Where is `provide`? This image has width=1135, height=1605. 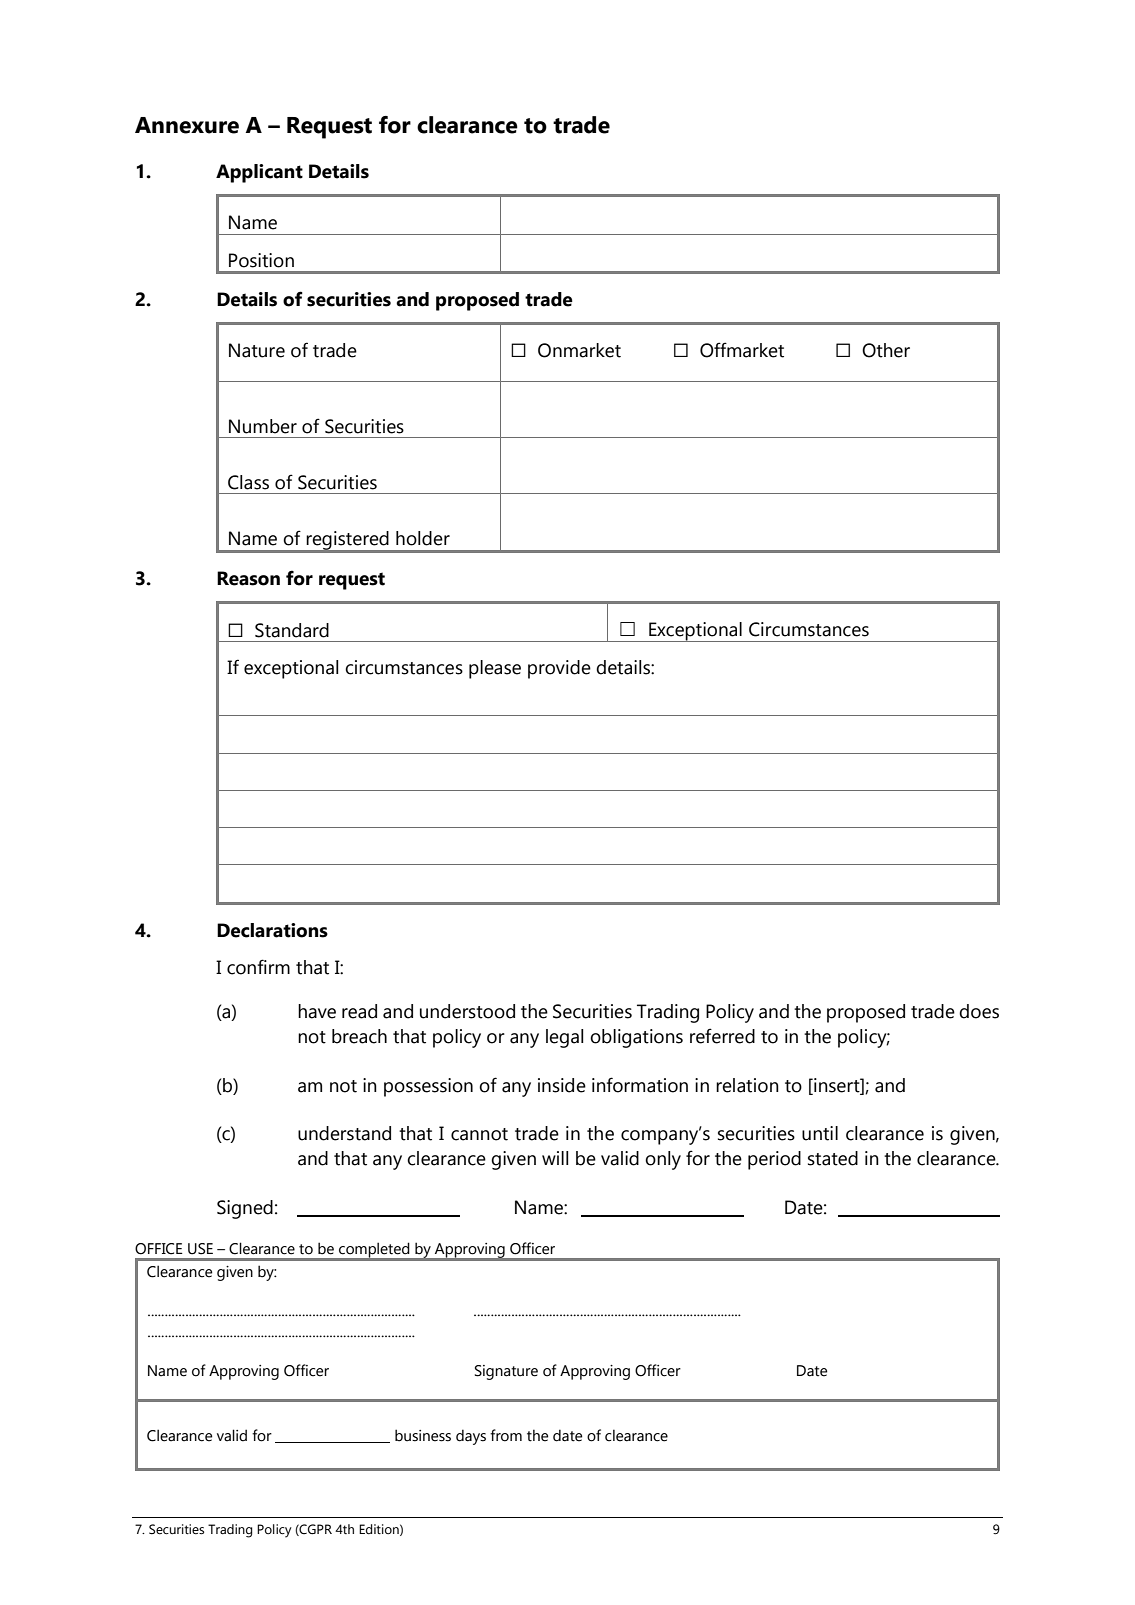
provide is located at coordinates (559, 669).
